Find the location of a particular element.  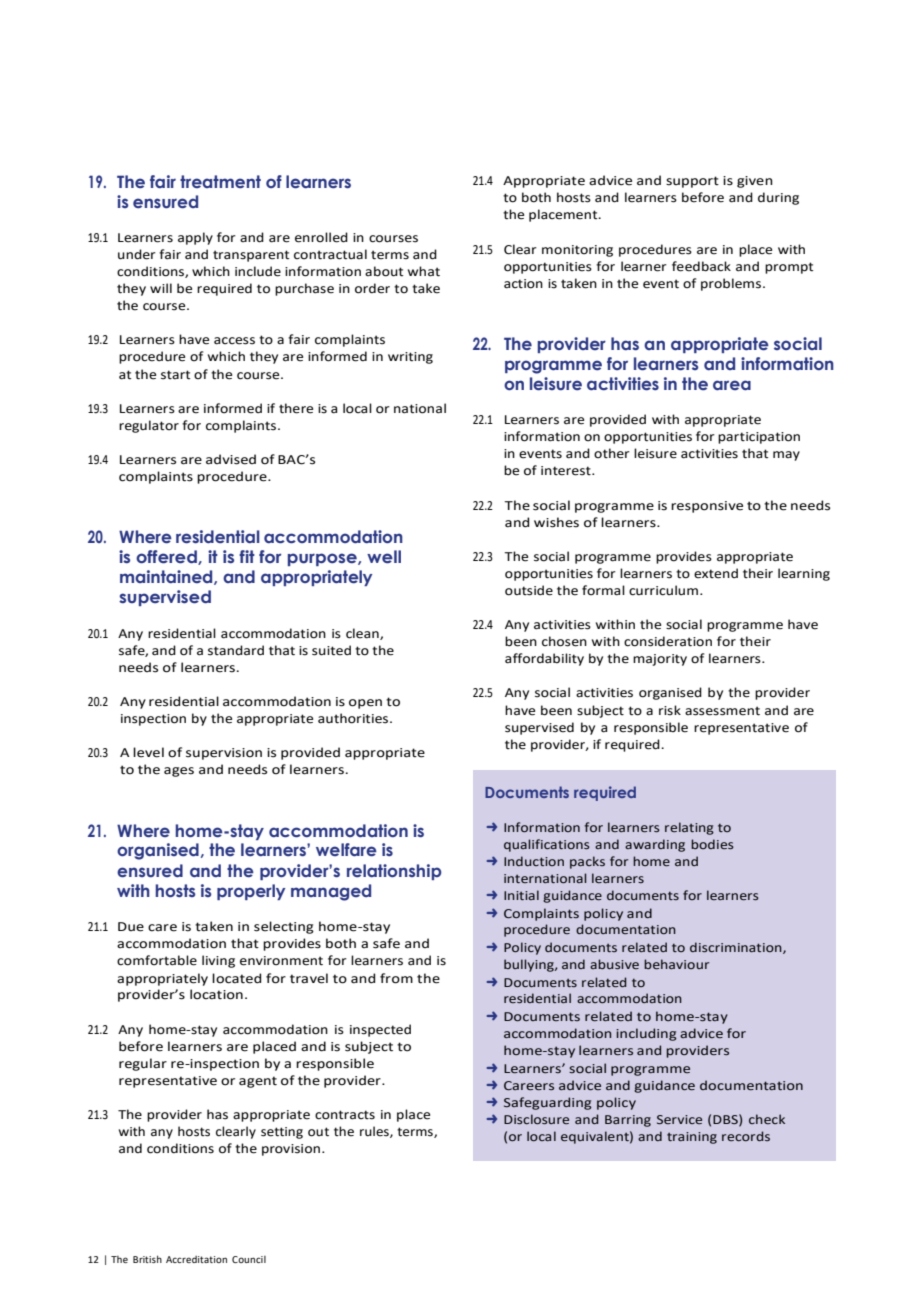

bodies is located at coordinates (712, 844).
